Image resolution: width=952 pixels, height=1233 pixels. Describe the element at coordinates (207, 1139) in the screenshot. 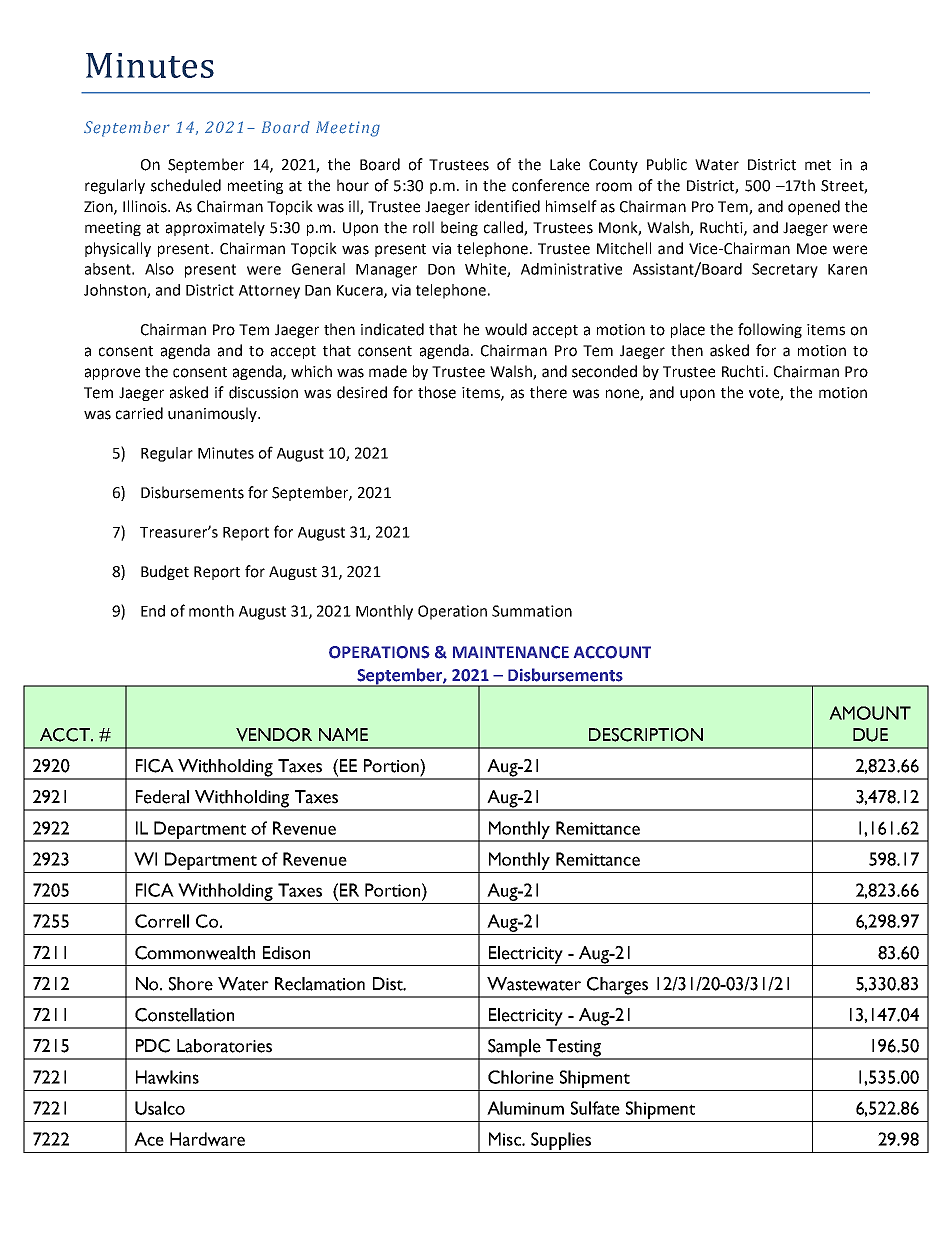

I see `Hardware` at that location.
